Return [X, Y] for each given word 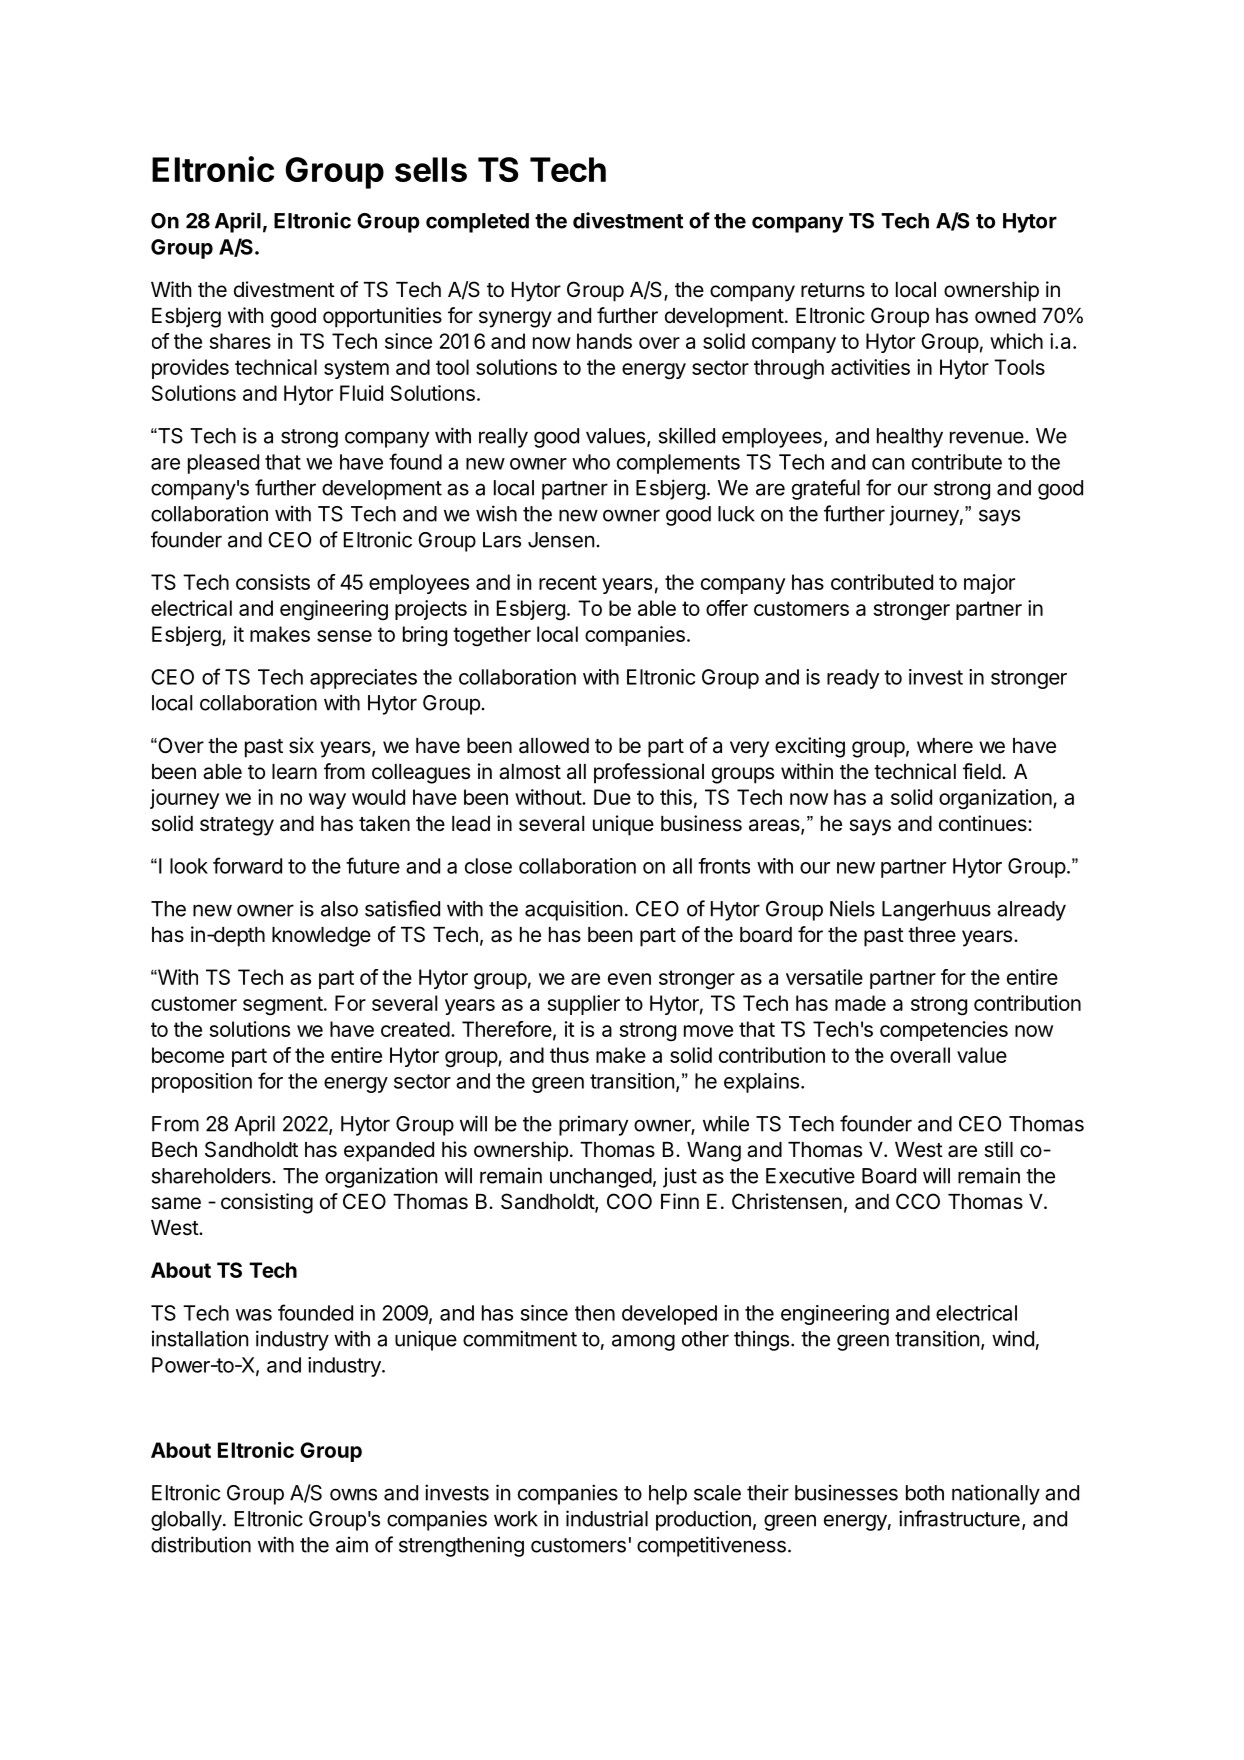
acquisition [573, 910]
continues [984, 823]
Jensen [561, 540]
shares [240, 341]
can [888, 464]
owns [353, 1494]
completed [477, 223]
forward [247, 865]
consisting [267, 1203]
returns [833, 290]
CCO [918, 1201]
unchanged [601, 1178]
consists [273, 582]
